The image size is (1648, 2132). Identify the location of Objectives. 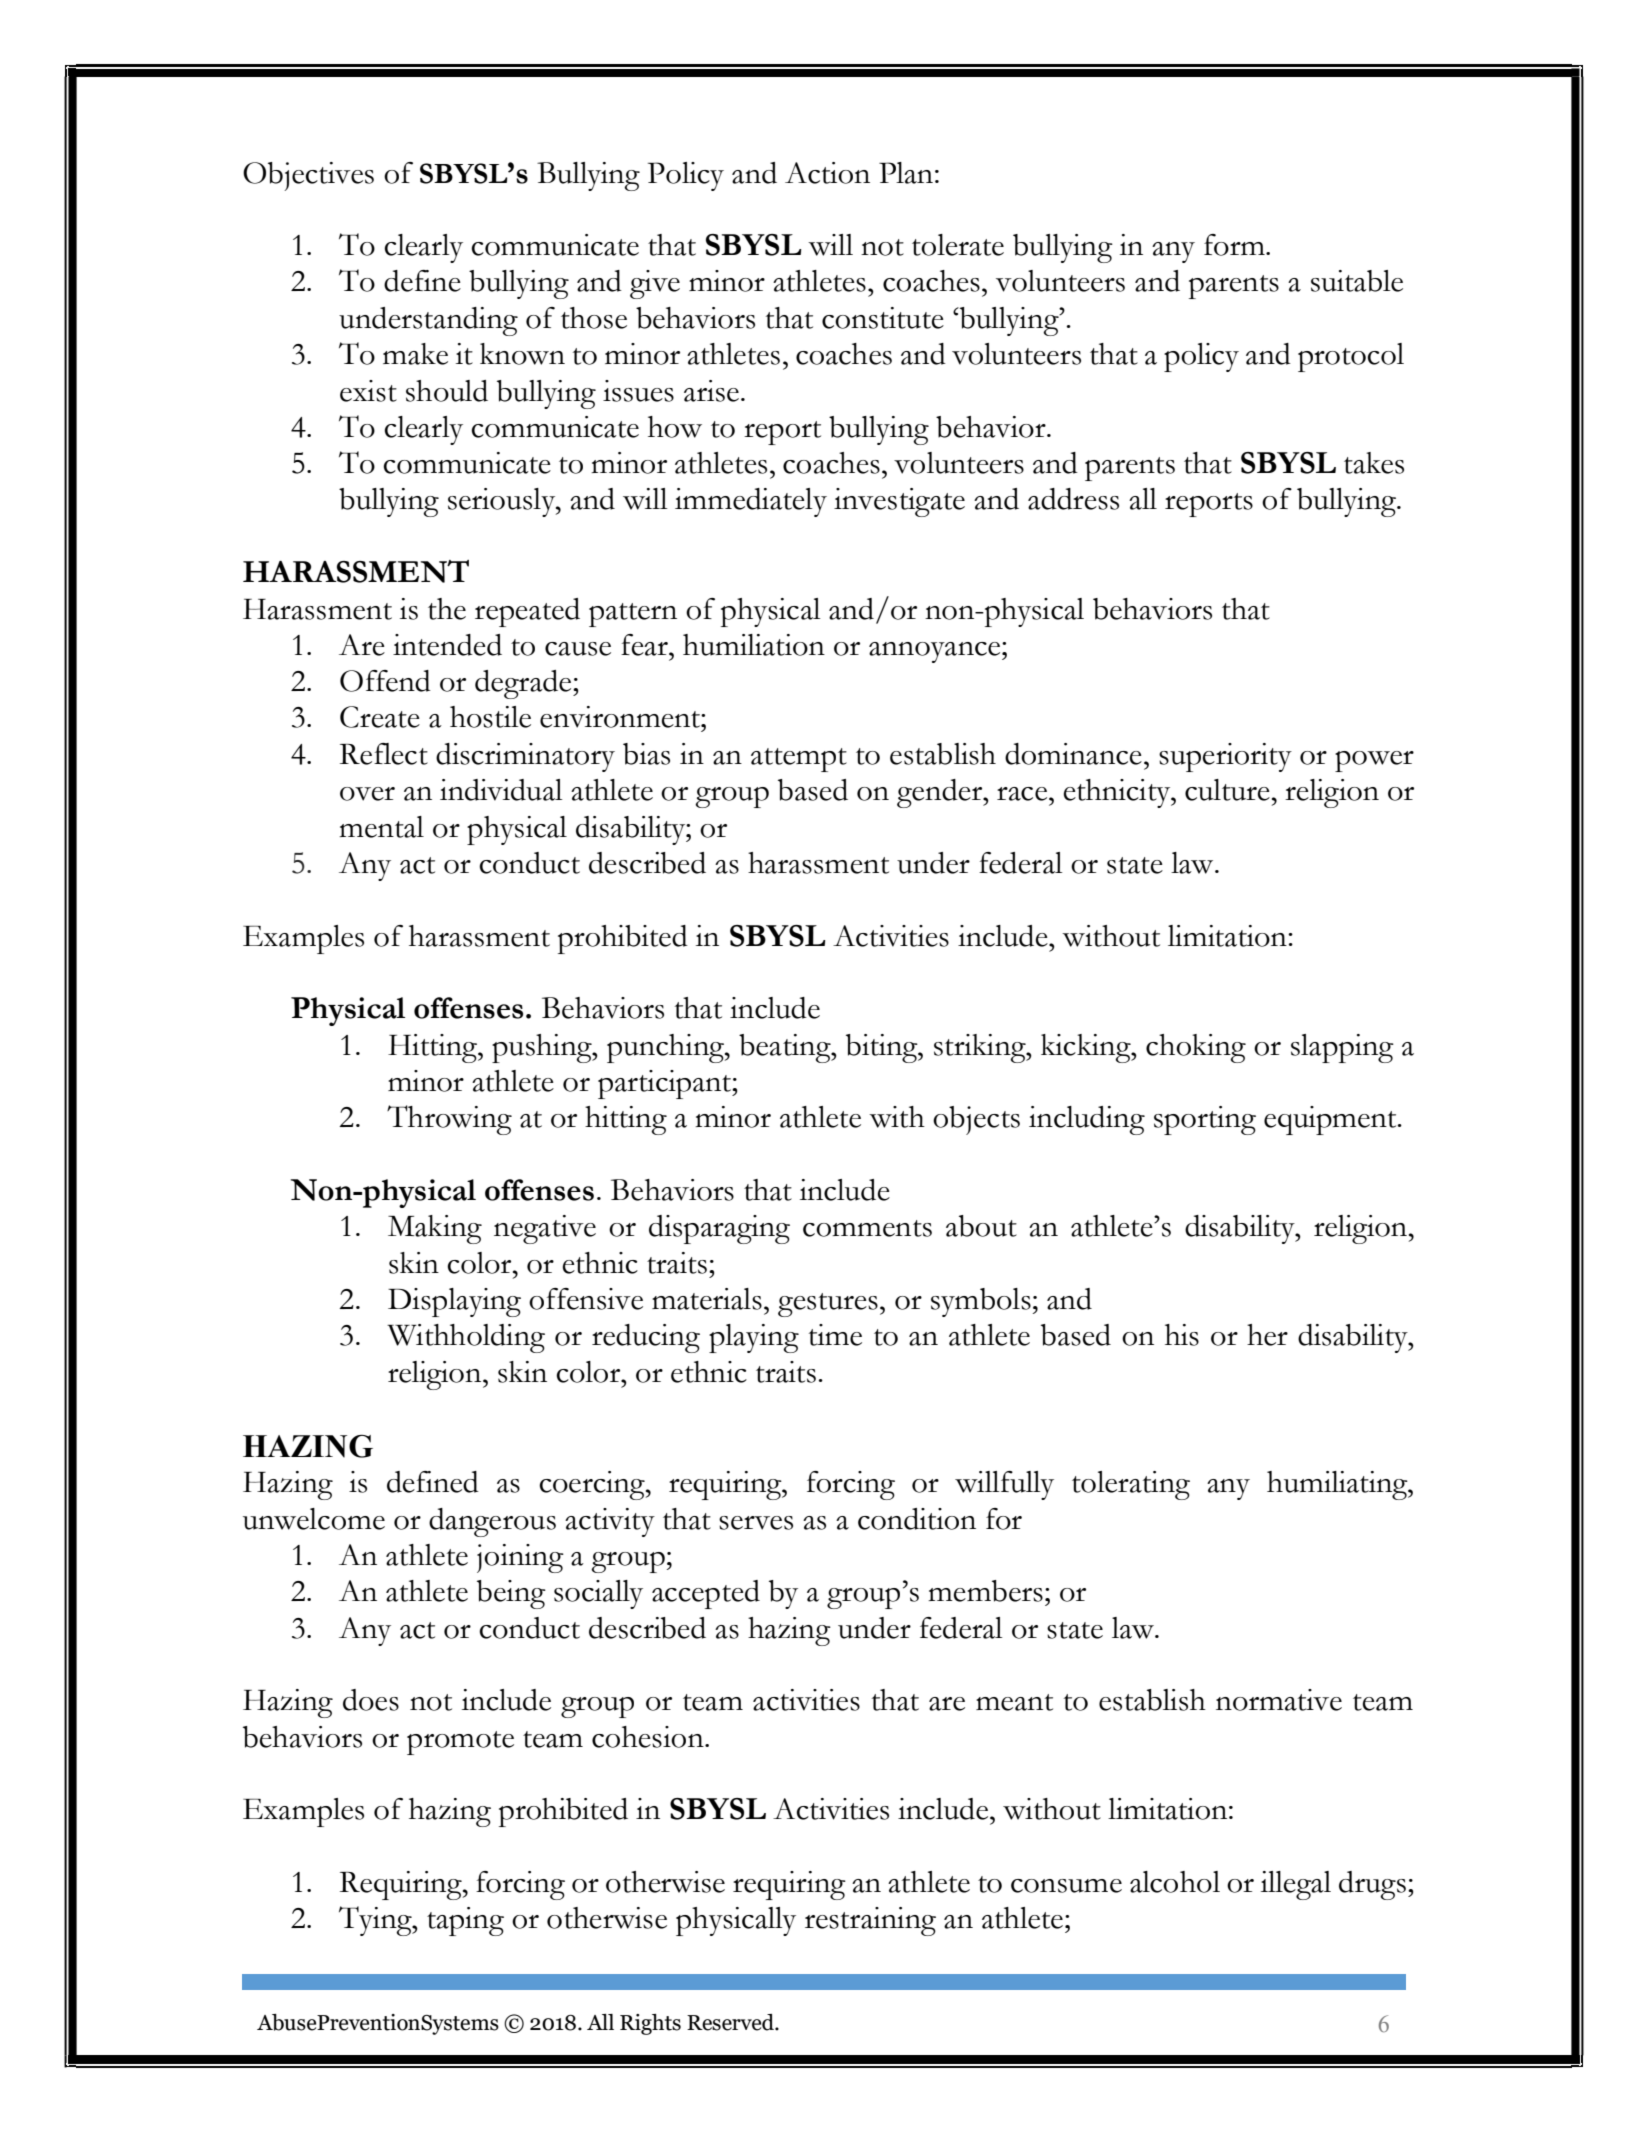
(308, 176).
